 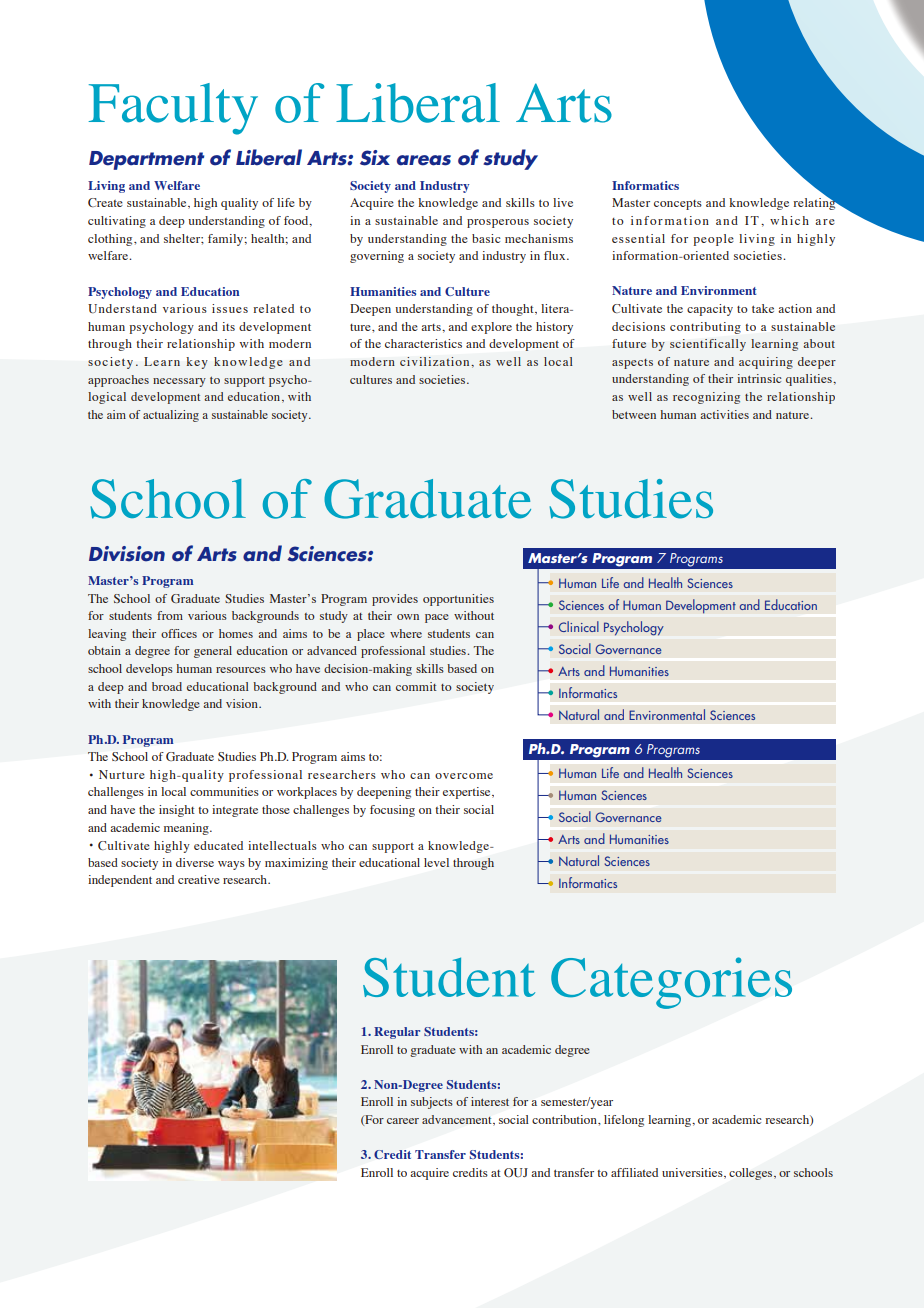 I want to click on Faculty, so click(x=173, y=109).
